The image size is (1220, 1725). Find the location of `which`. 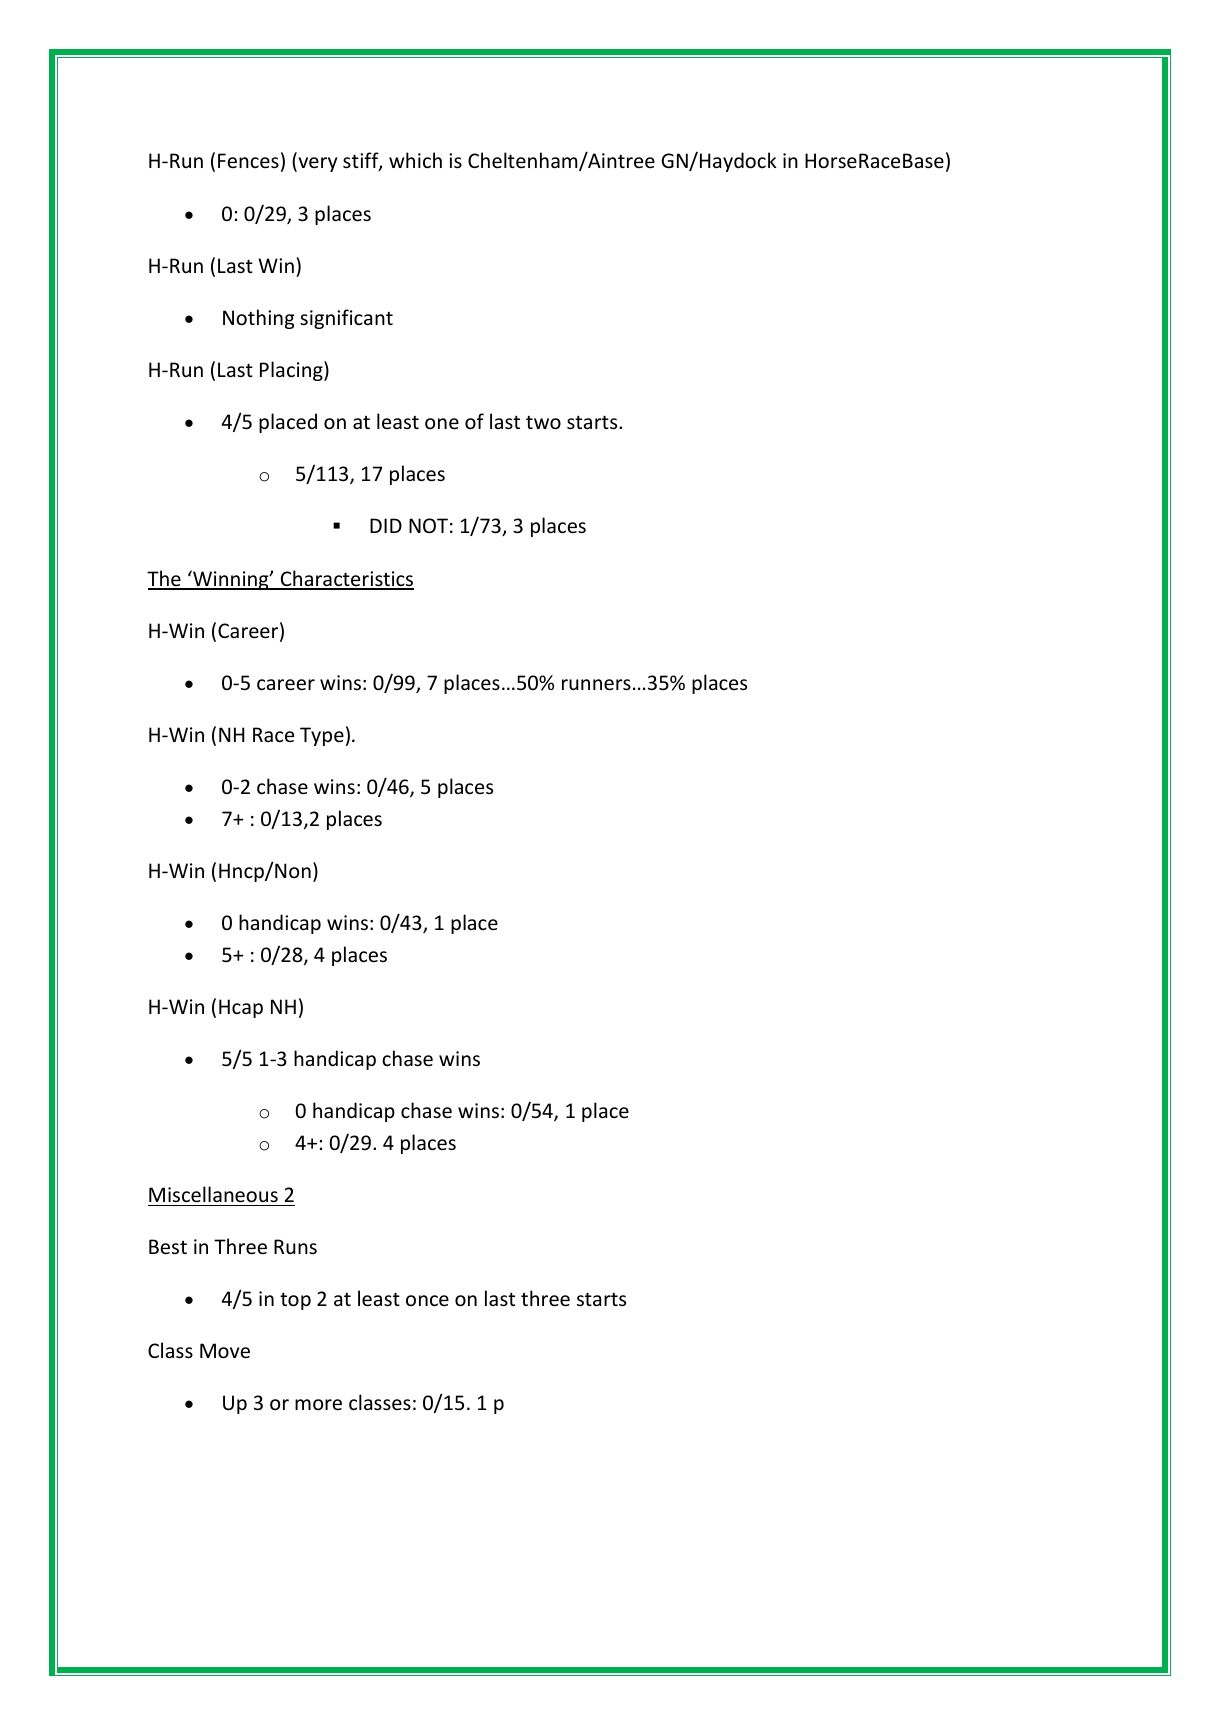

which is located at coordinates (415, 160).
